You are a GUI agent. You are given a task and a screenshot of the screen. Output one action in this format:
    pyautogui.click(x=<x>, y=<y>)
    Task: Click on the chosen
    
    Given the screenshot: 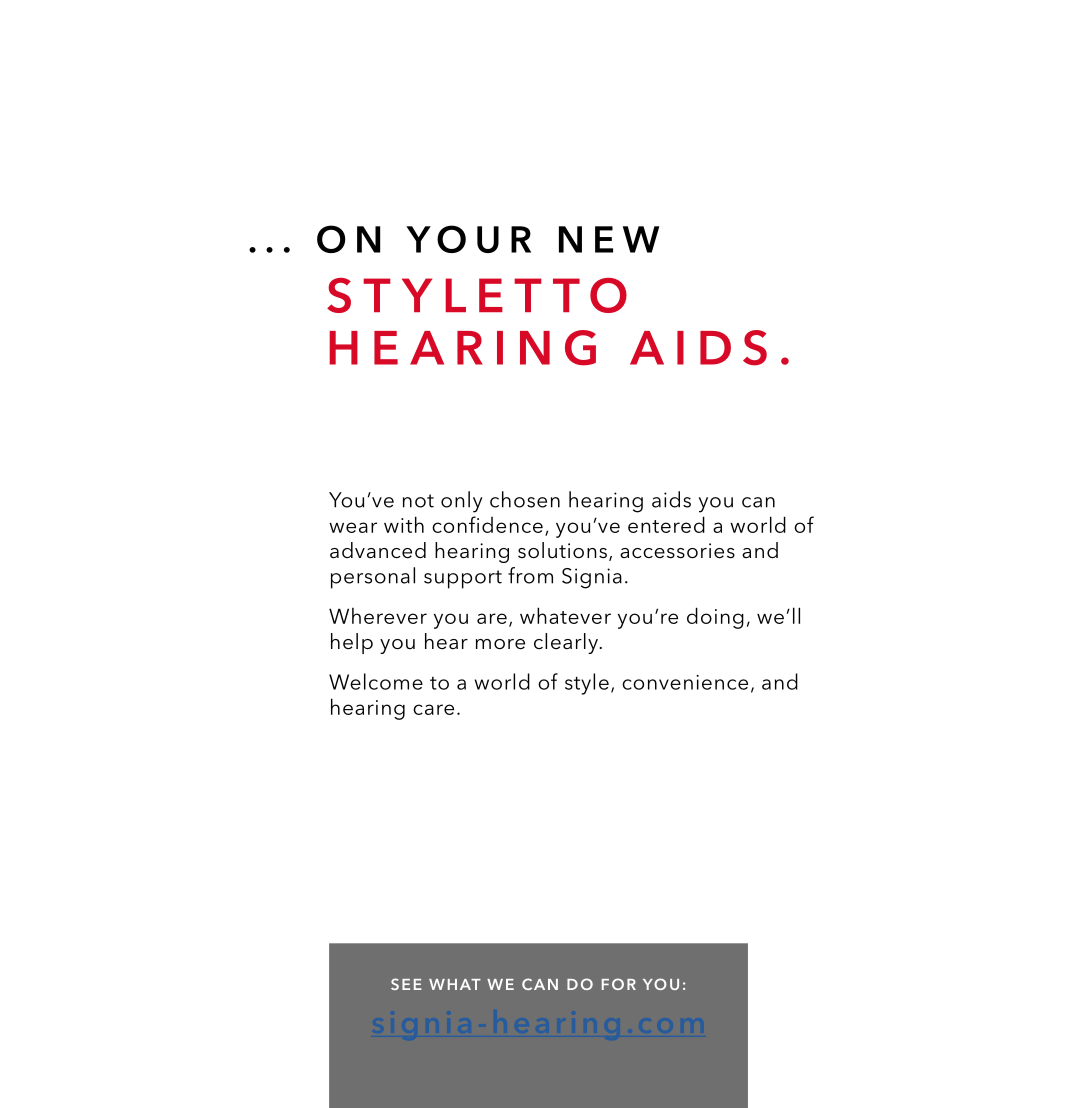 What is the action you would take?
    pyautogui.click(x=525, y=499)
